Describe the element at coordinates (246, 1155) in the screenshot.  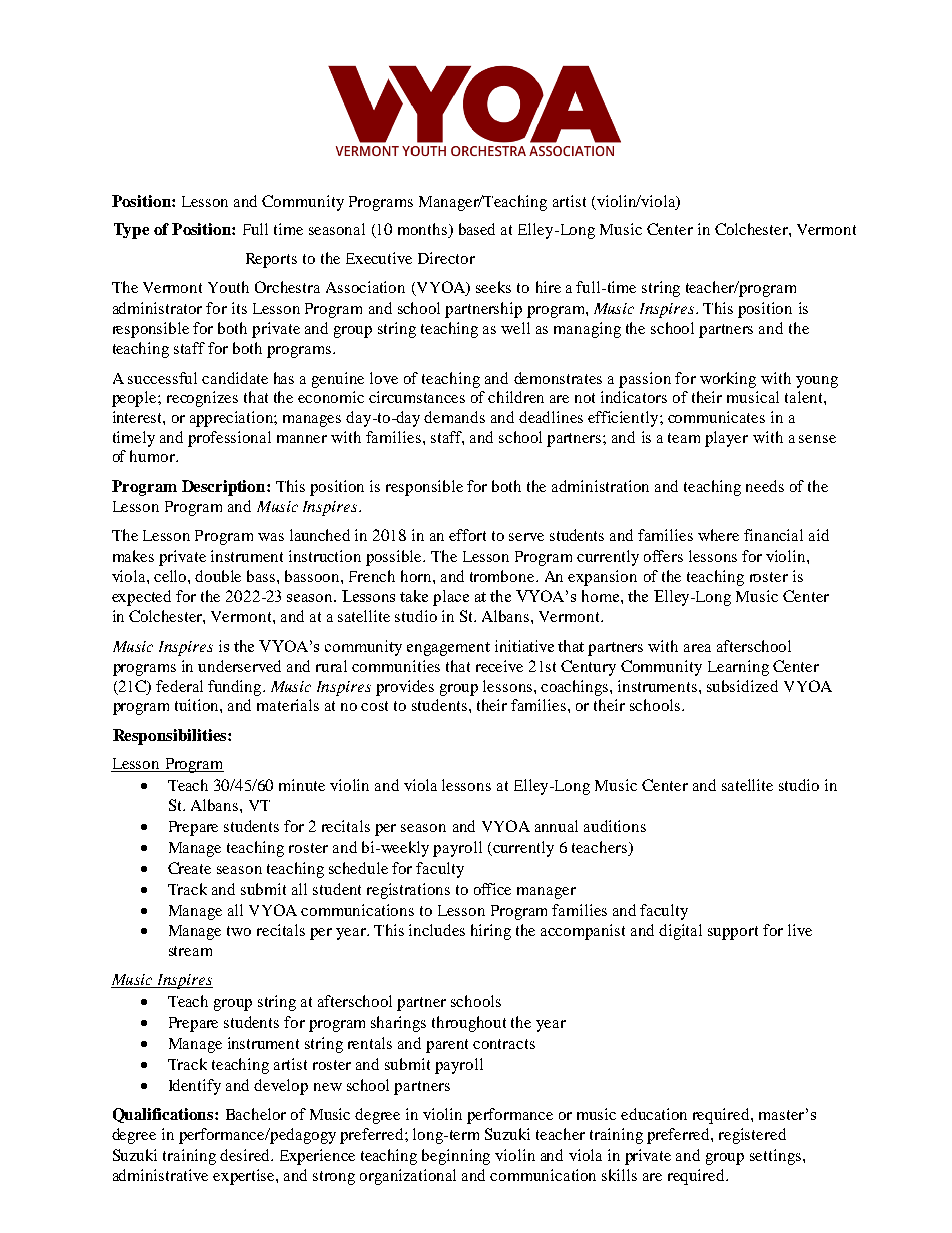
I see `desired` at that location.
